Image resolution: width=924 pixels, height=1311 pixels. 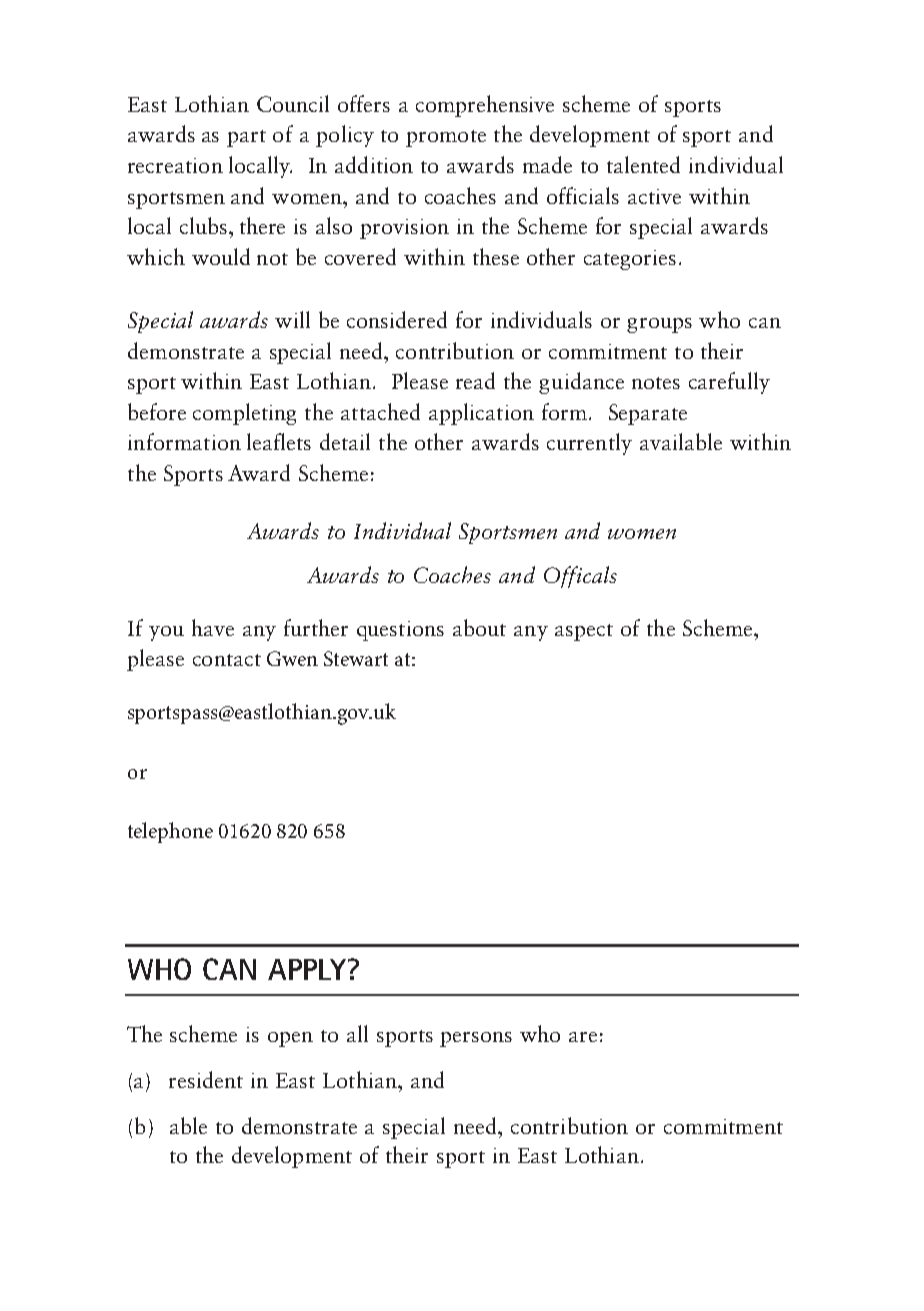 What do you see at coordinates (170, 832) in the screenshot?
I see `telephone` at bounding box center [170, 832].
